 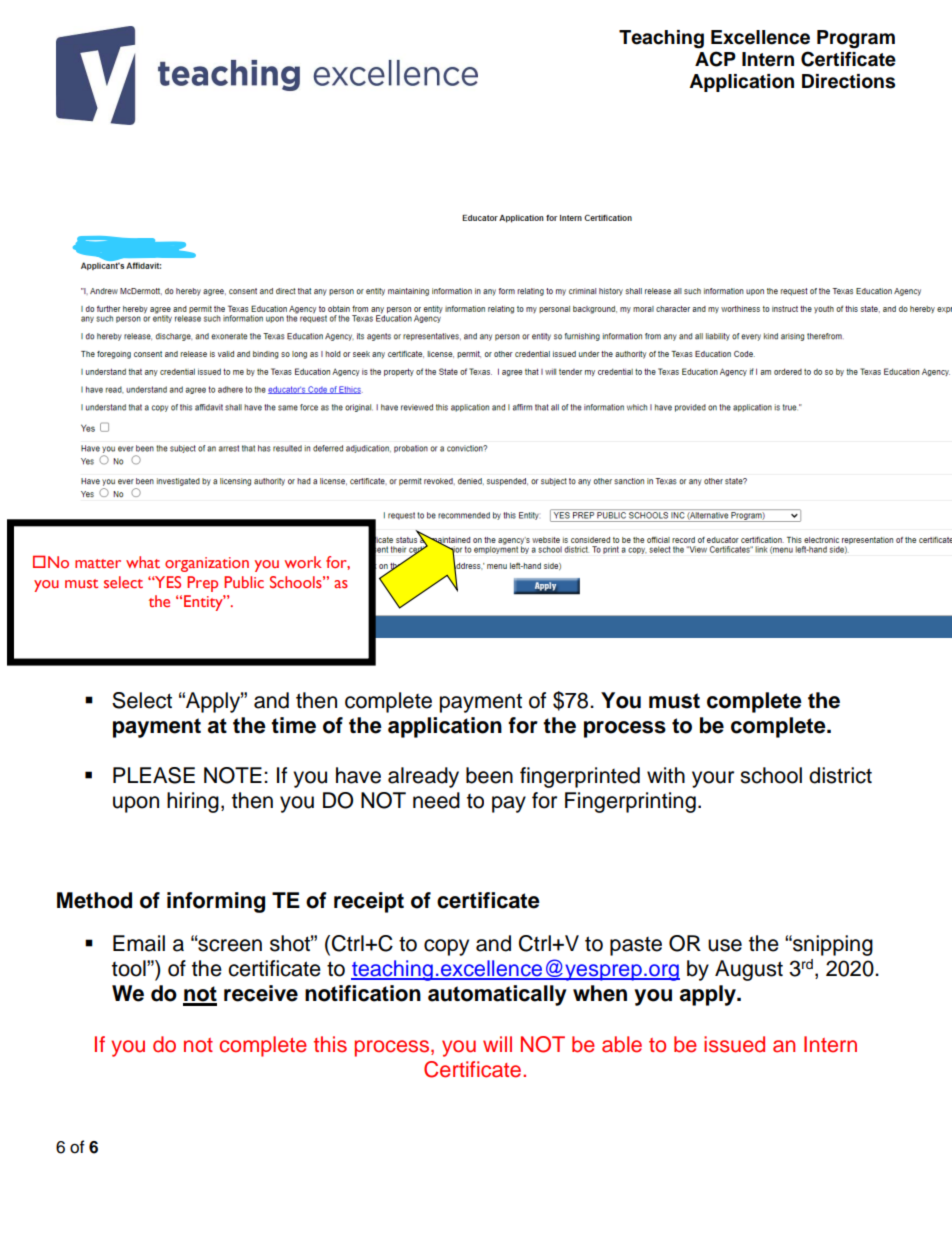 I want to click on work, so click(x=303, y=562).
